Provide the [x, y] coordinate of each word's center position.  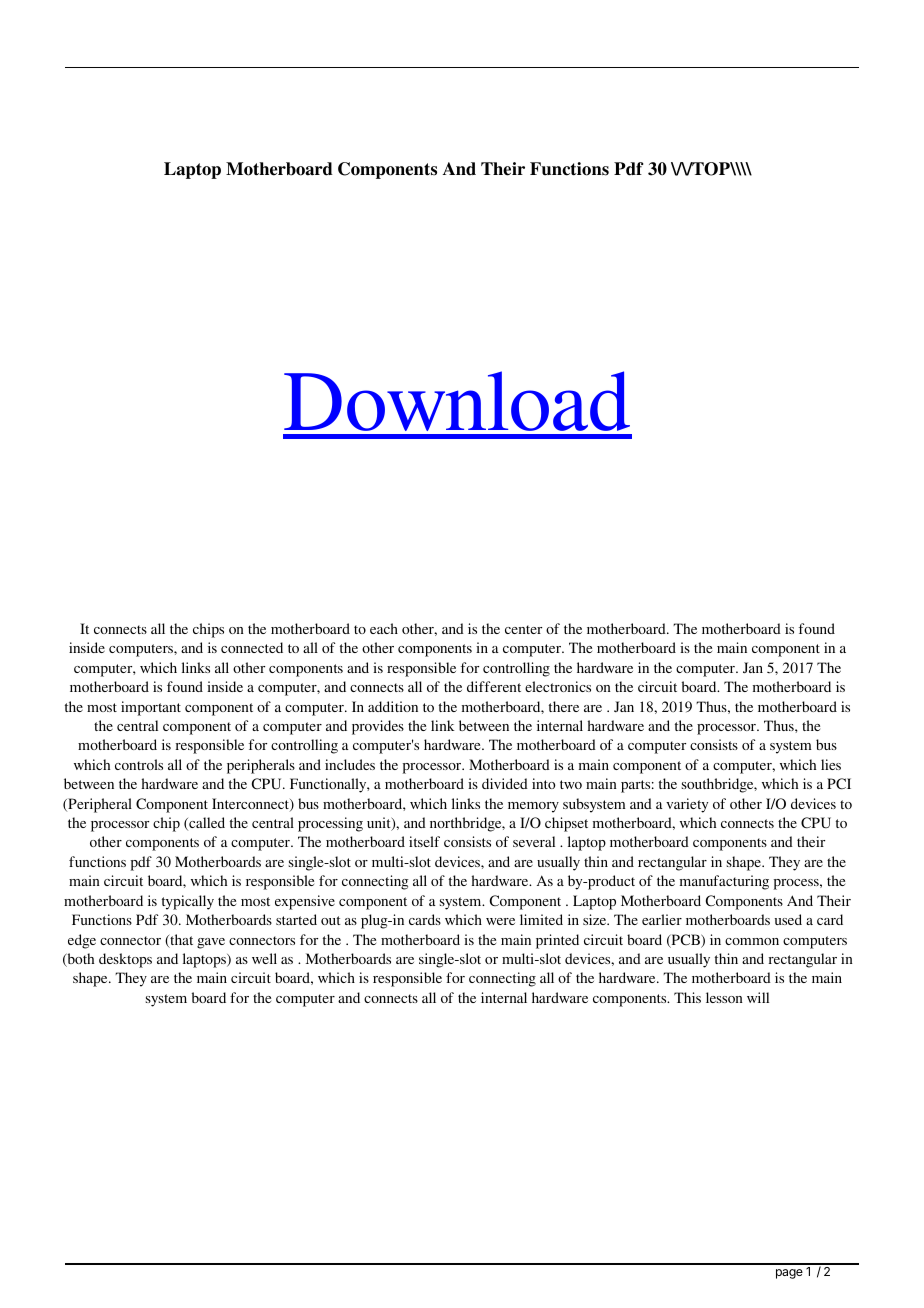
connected [252, 647]
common [752, 941]
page [789, 1274]
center [523, 629]
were [500, 921]
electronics [558, 686]
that [180, 941]
